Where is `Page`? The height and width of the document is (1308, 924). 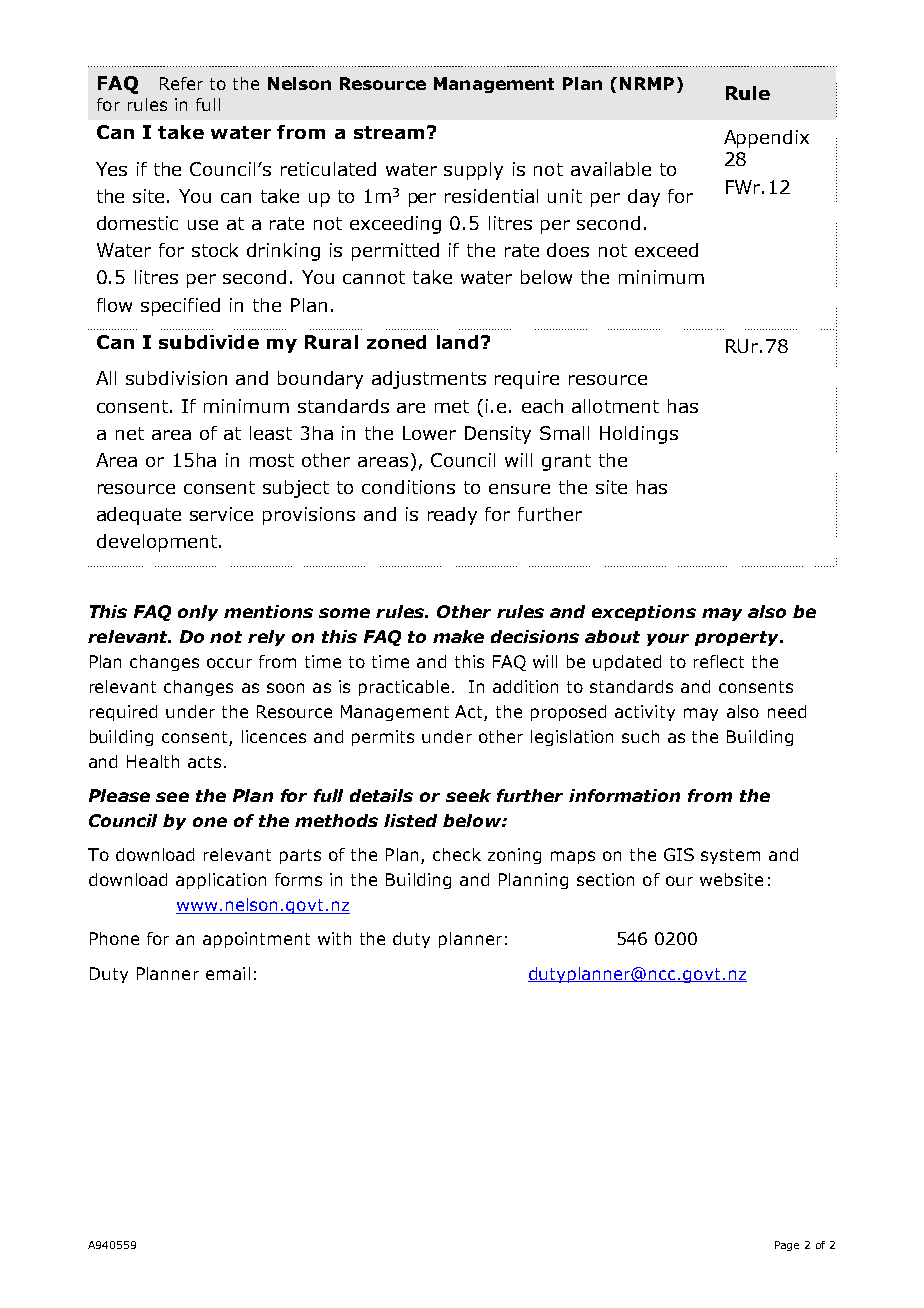
Page is located at coordinates (787, 1246).
